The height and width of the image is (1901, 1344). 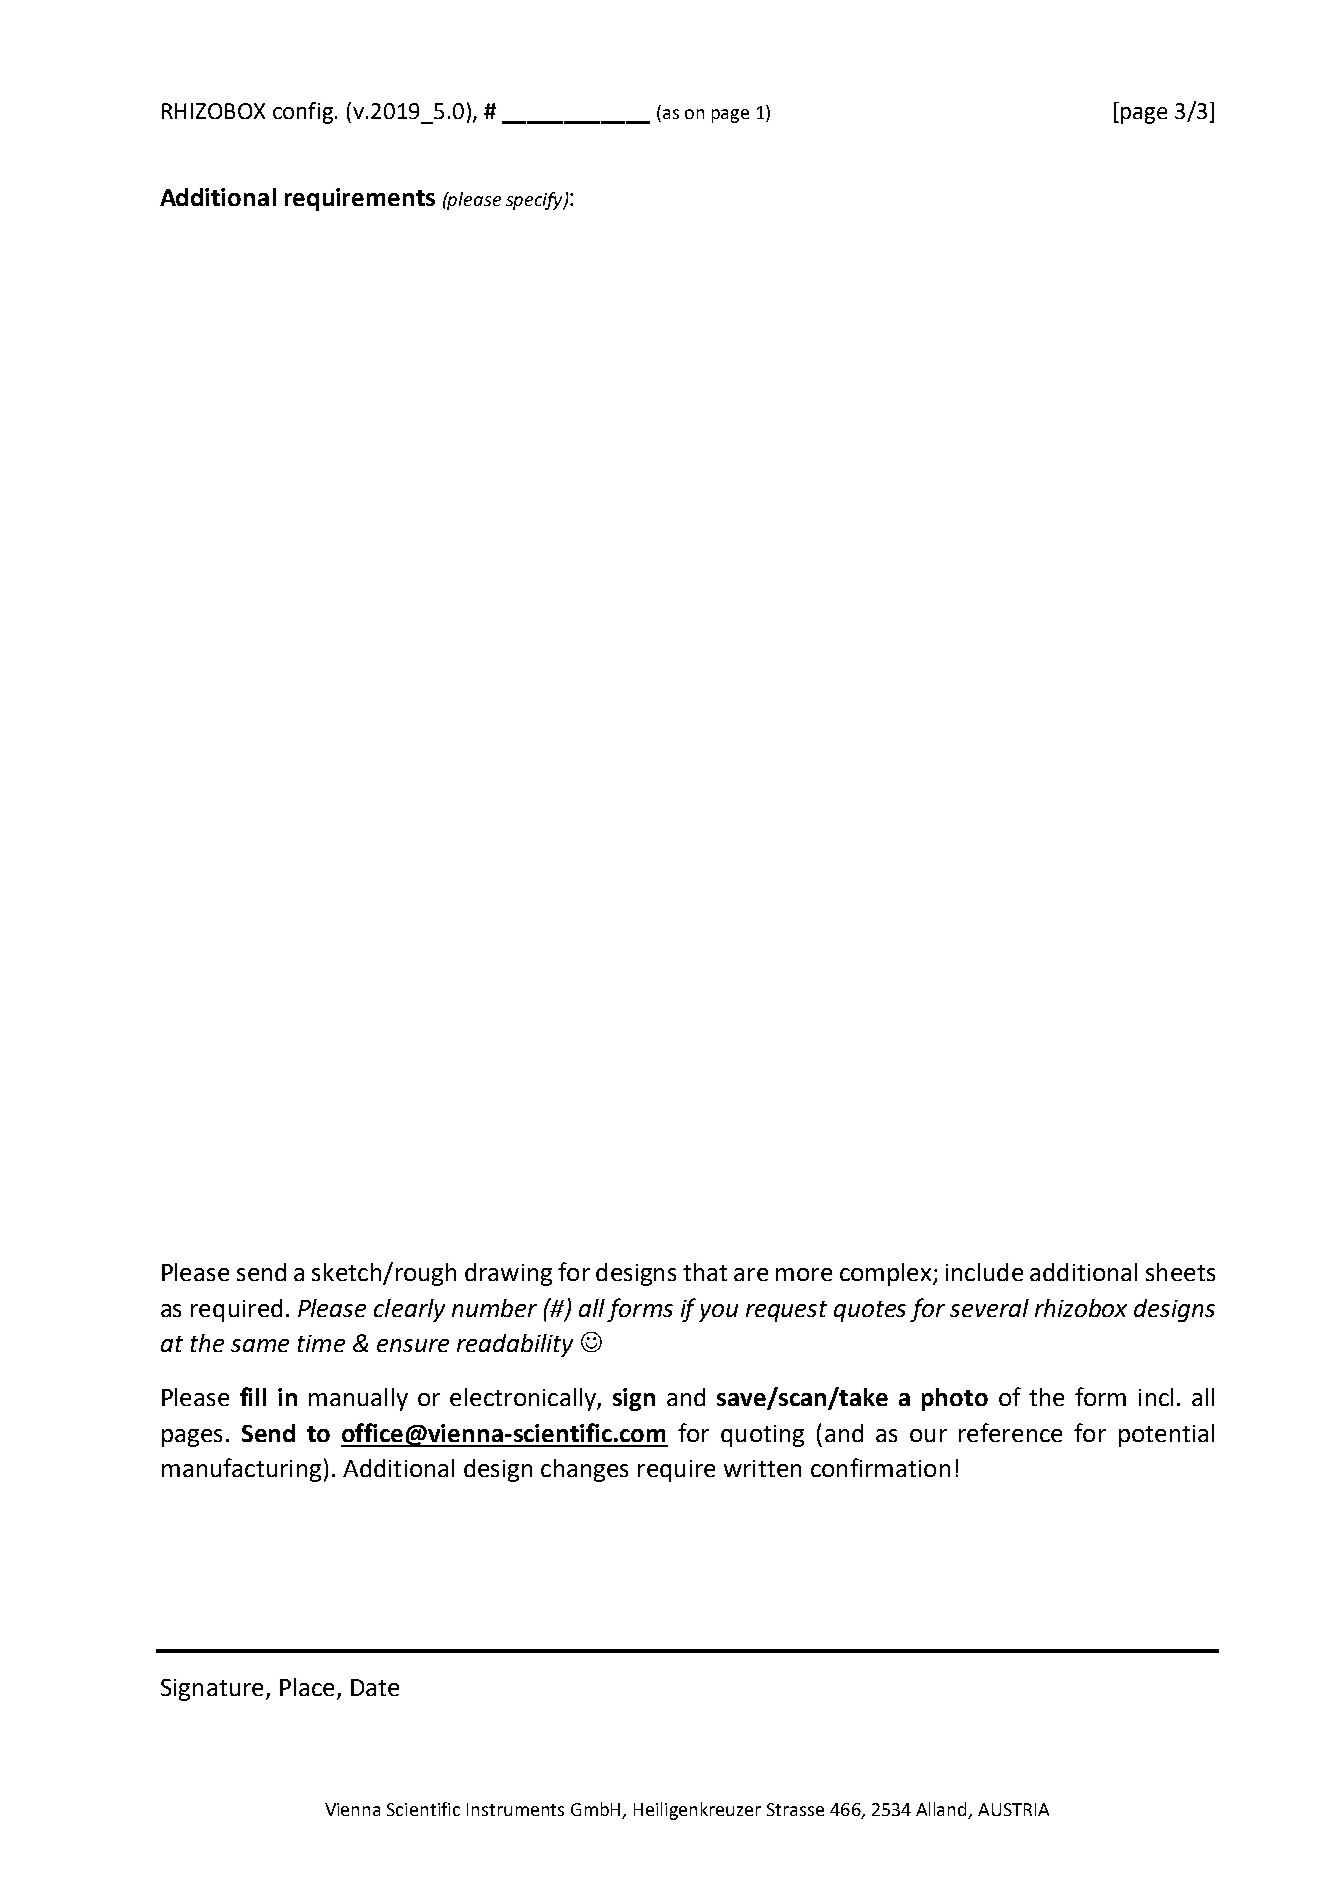 I want to click on drawing, so click(x=508, y=1274).
